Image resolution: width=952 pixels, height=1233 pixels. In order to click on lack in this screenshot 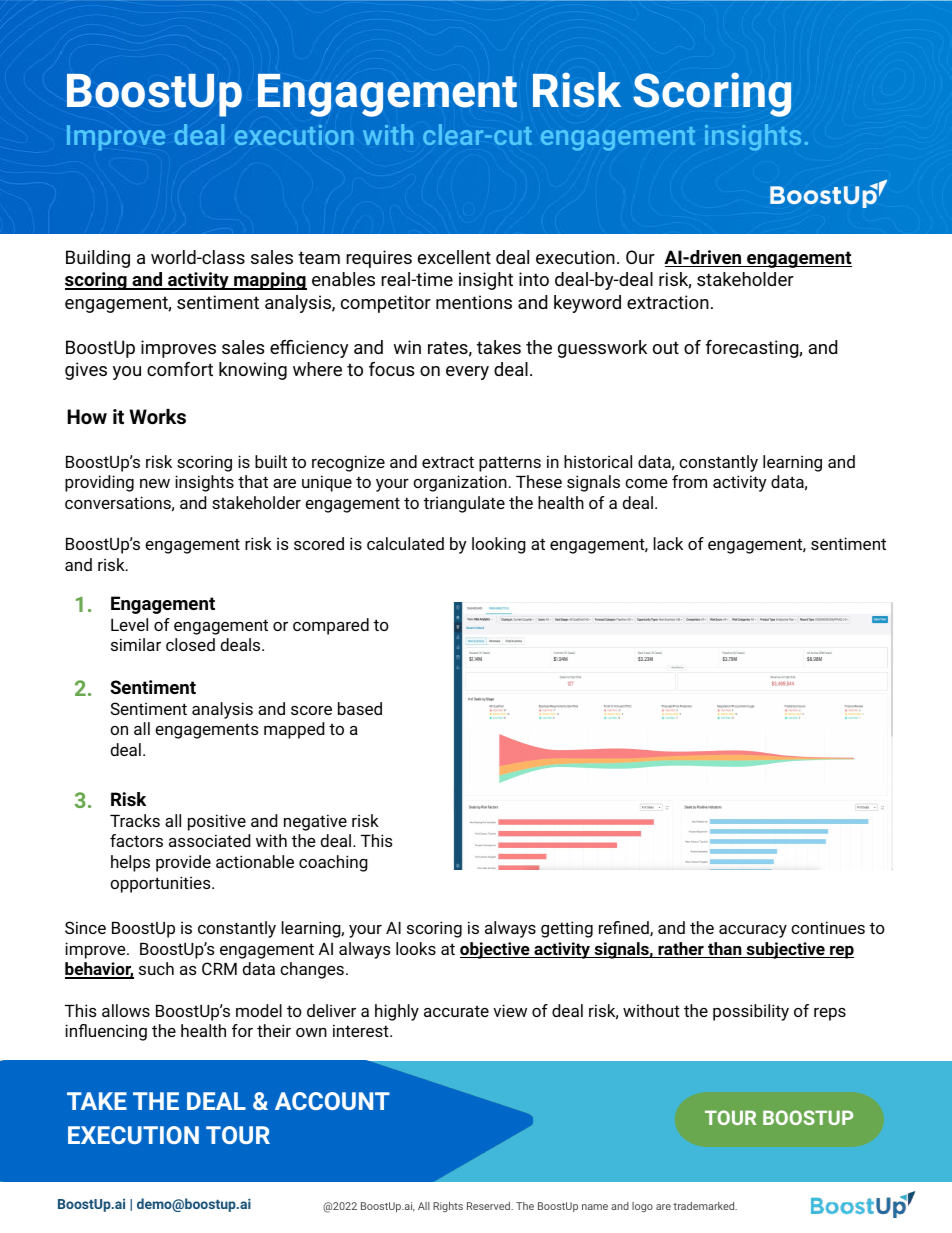, I will do `click(668, 543)`.
